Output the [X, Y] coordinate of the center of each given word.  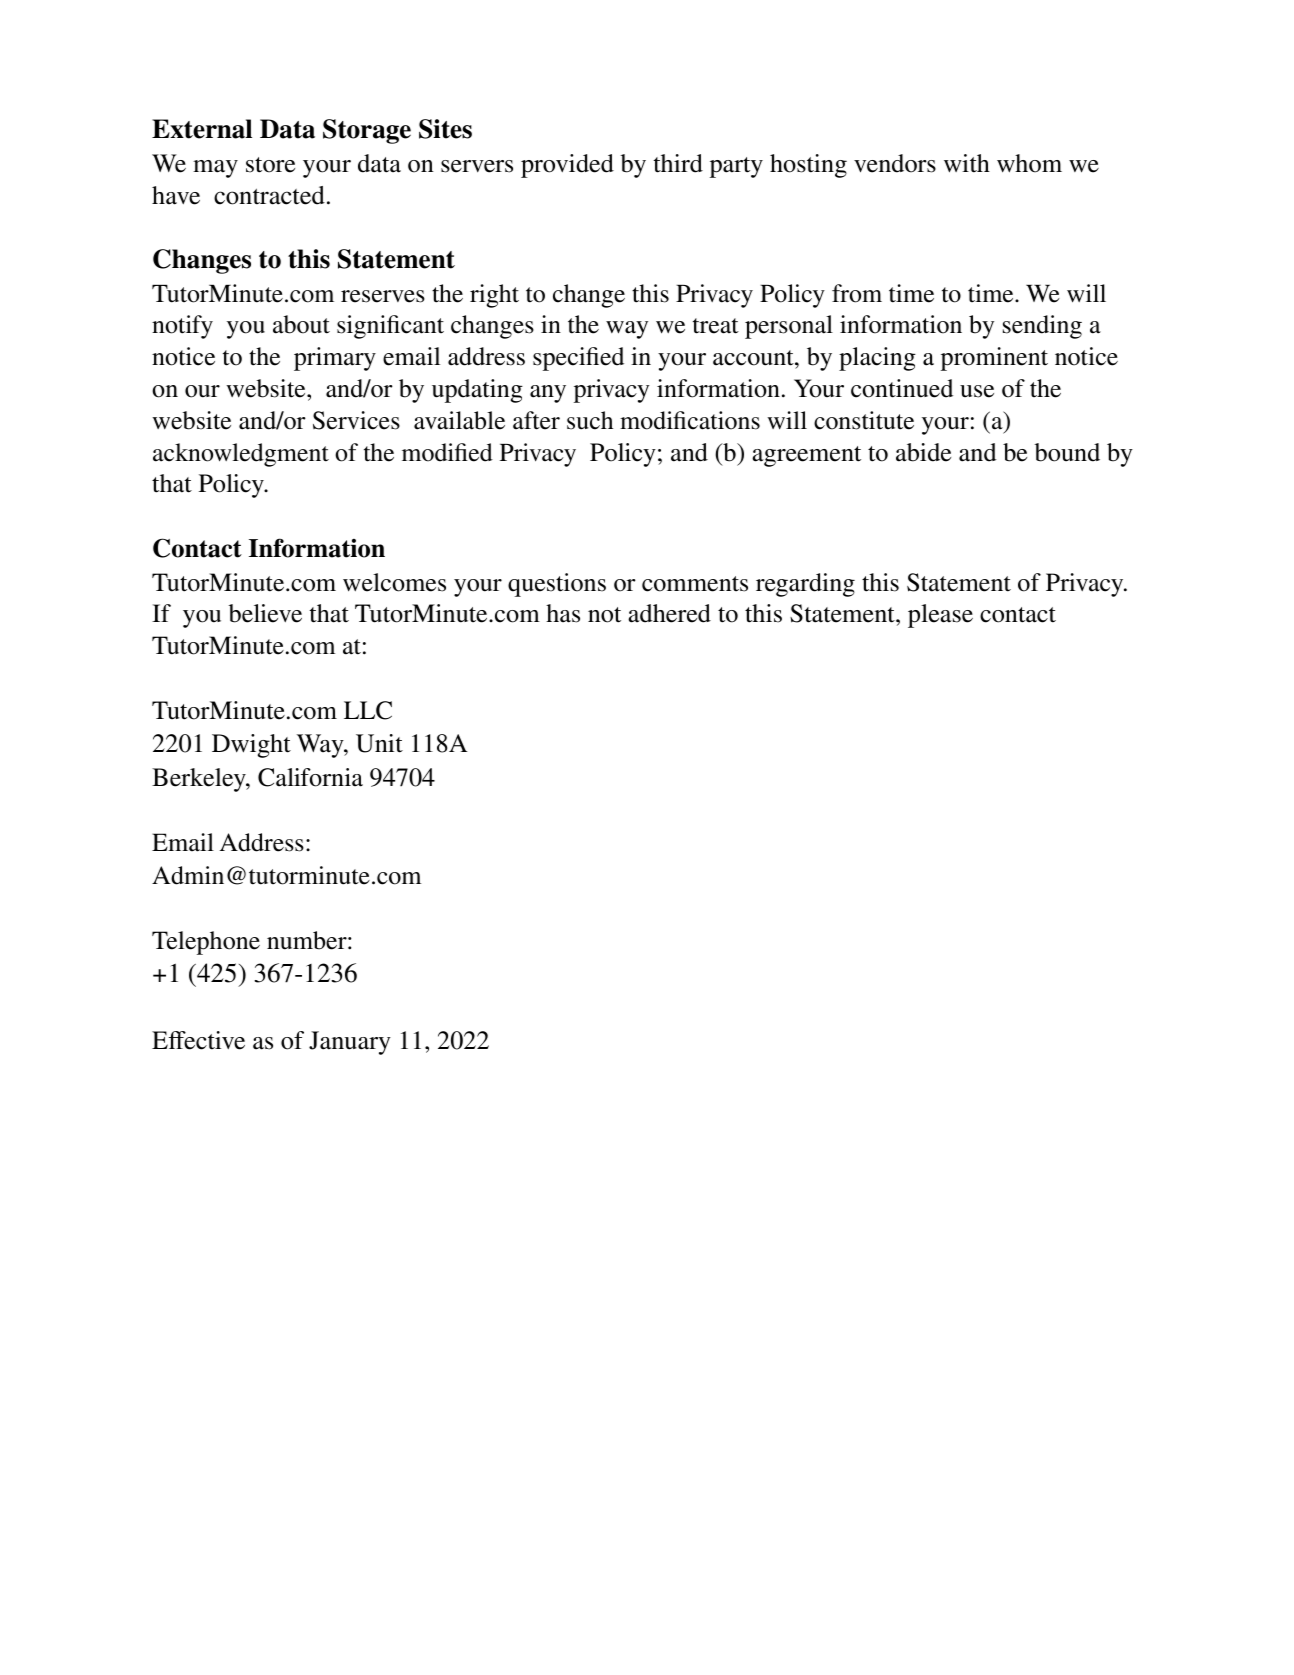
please [940, 616]
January [350, 1043]
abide [923, 452]
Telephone [206, 943]
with [967, 163]
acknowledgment [241, 455]
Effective [198, 1040]
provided [567, 166]
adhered [669, 613]
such [590, 420]
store [270, 165]
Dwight [251, 746]
